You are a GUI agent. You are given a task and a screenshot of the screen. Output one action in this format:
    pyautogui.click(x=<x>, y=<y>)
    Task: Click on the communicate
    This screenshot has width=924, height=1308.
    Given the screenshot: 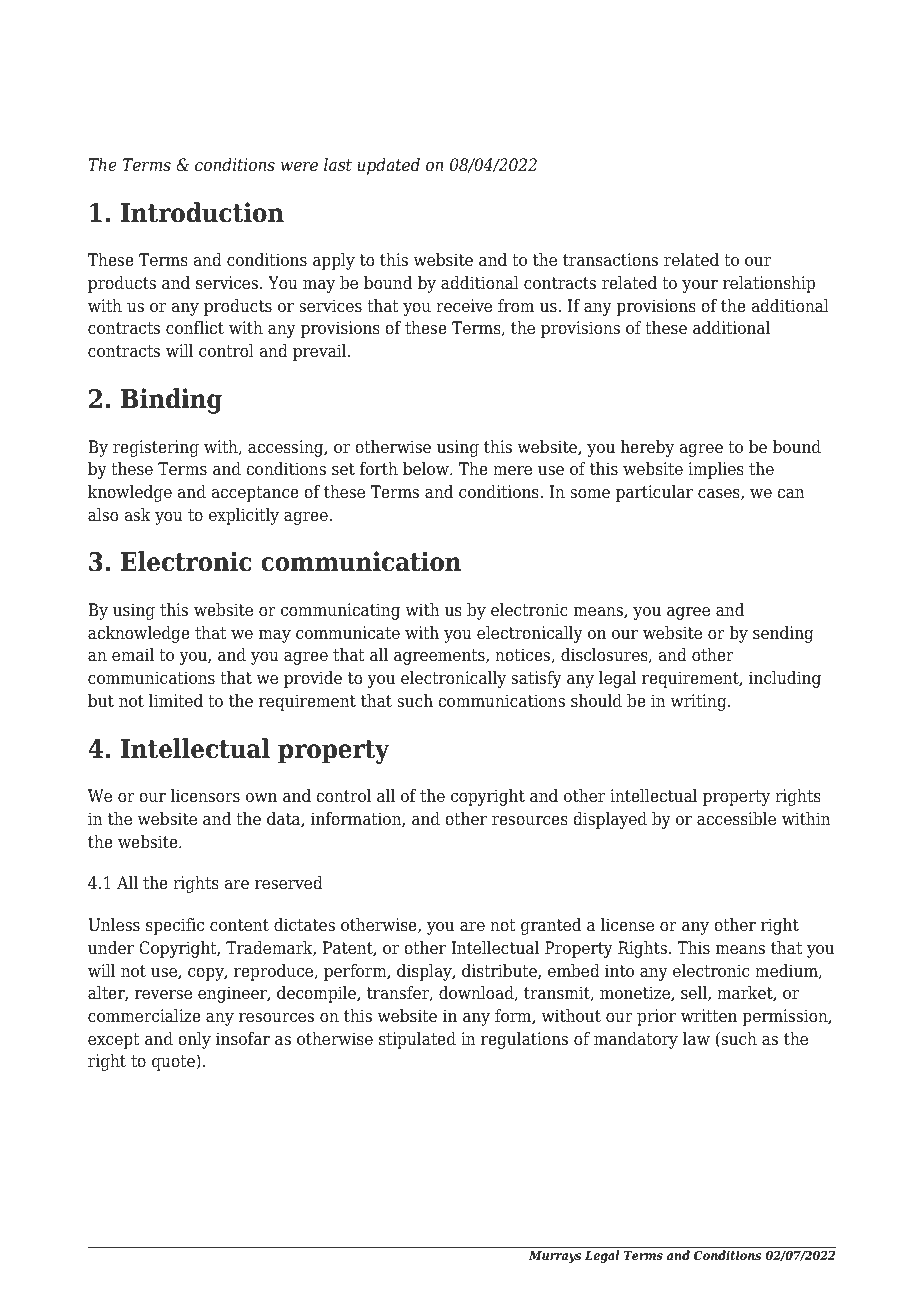 What is the action you would take?
    pyautogui.click(x=348, y=633)
